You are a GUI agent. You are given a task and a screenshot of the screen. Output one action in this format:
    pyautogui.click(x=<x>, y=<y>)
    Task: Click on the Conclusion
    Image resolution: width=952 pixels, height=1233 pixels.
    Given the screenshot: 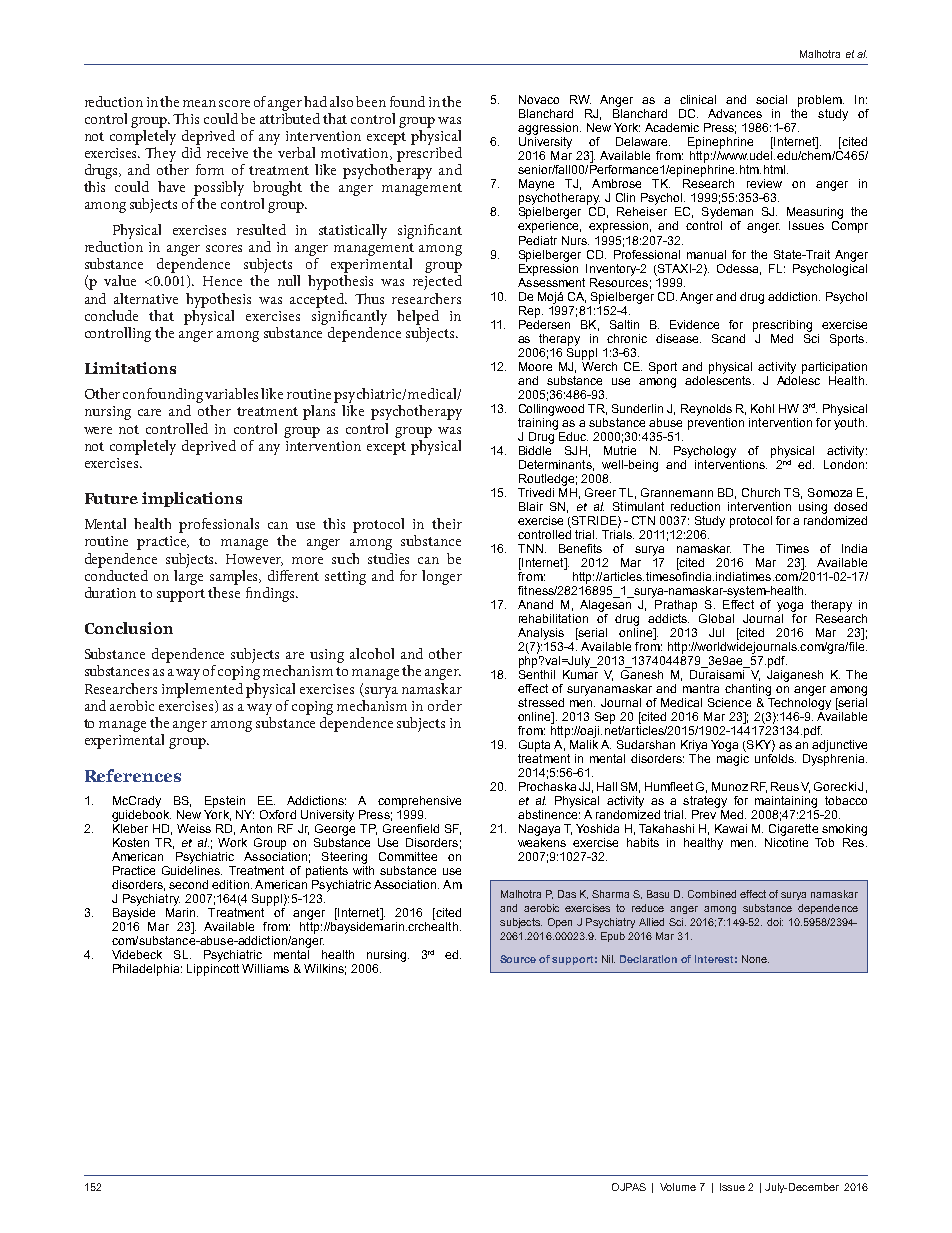 What is the action you would take?
    pyautogui.click(x=129, y=628)
